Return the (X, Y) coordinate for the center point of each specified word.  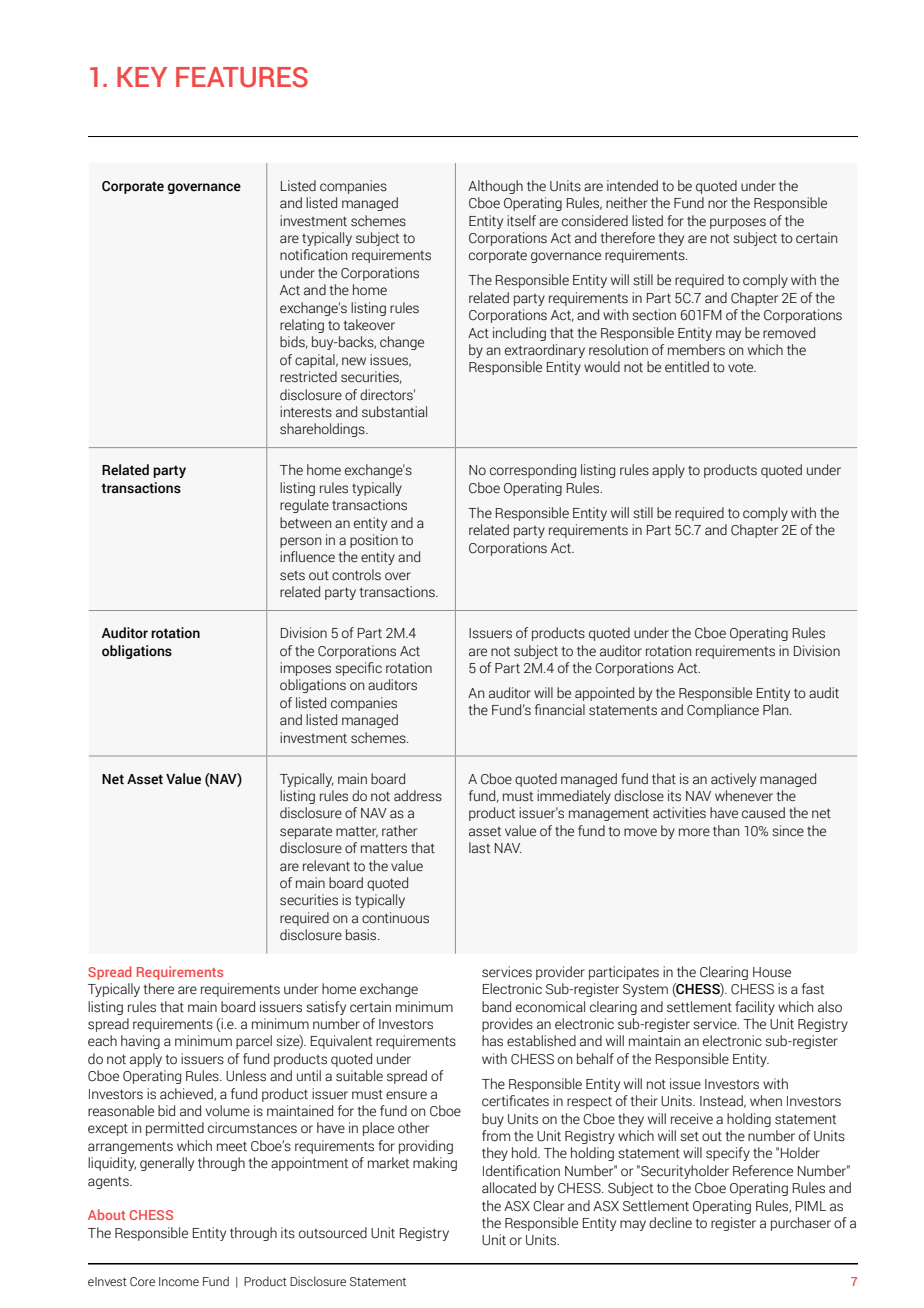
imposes (305, 669)
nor (718, 204)
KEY (142, 77)
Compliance (723, 711)
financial (560, 710)
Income (179, 1281)
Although (495, 187)
